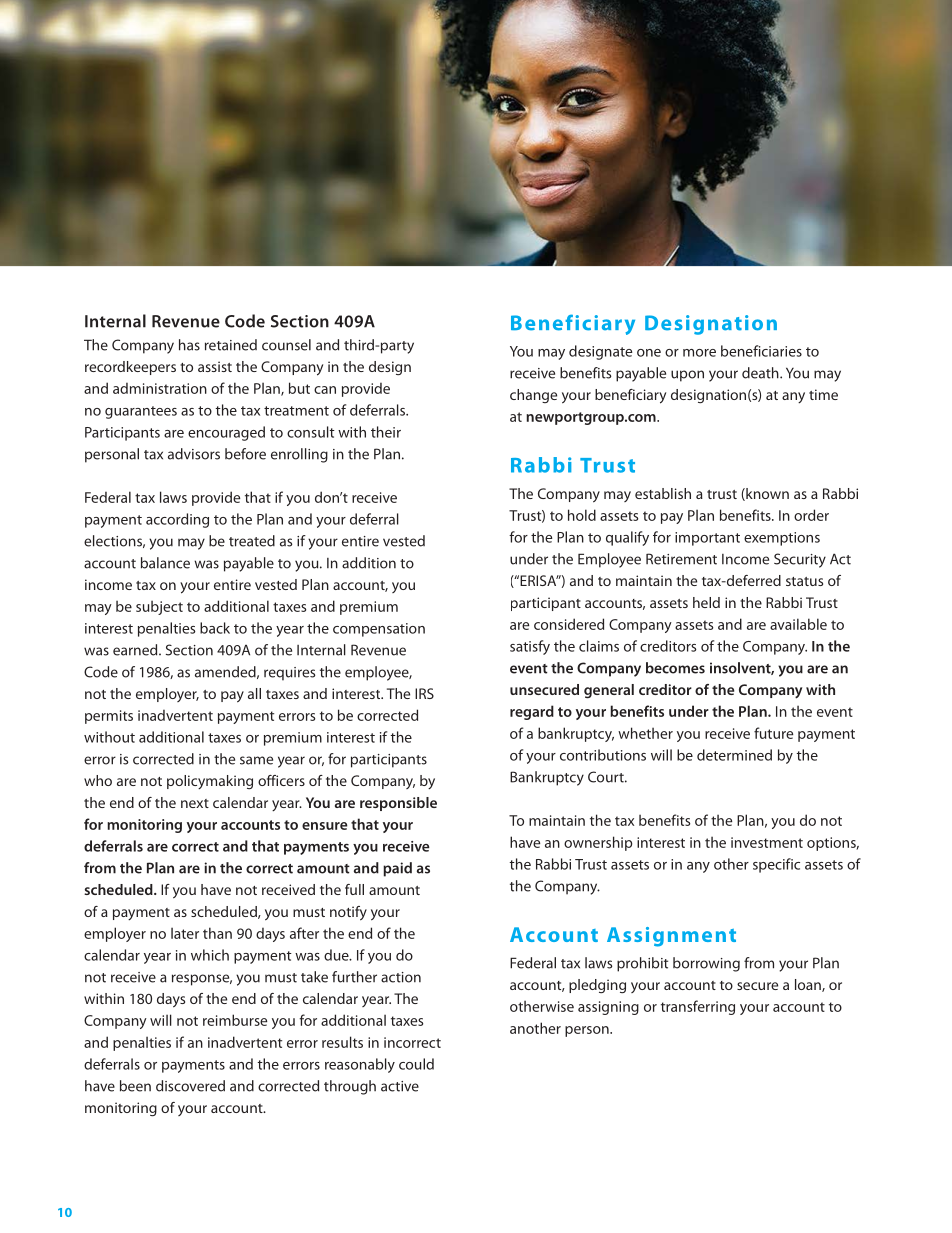 This page has height=1233, width=952. What do you see at coordinates (424, 693) in the page?
I see `IRS` at bounding box center [424, 693].
